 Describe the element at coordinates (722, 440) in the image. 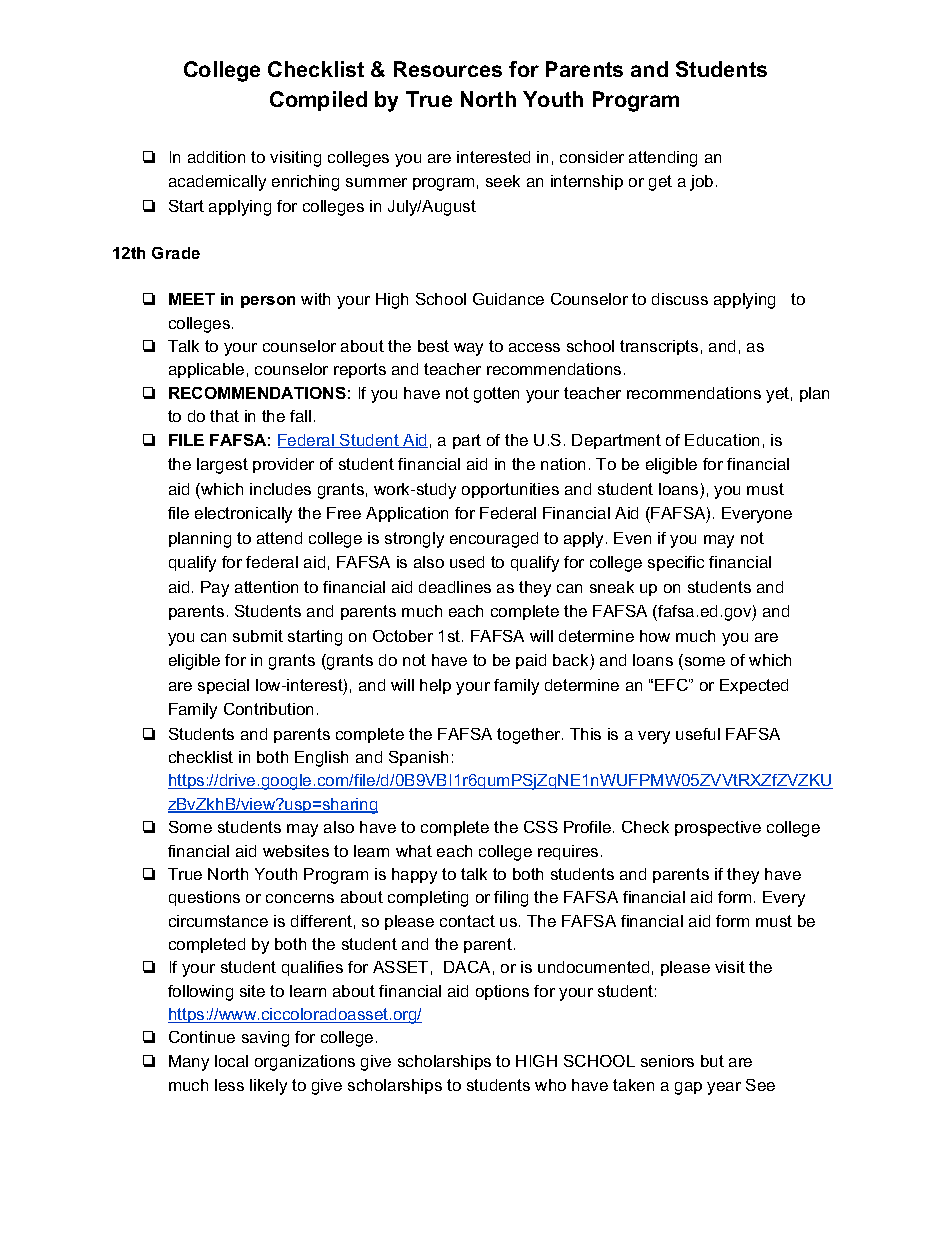

I see `Education` at that location.
